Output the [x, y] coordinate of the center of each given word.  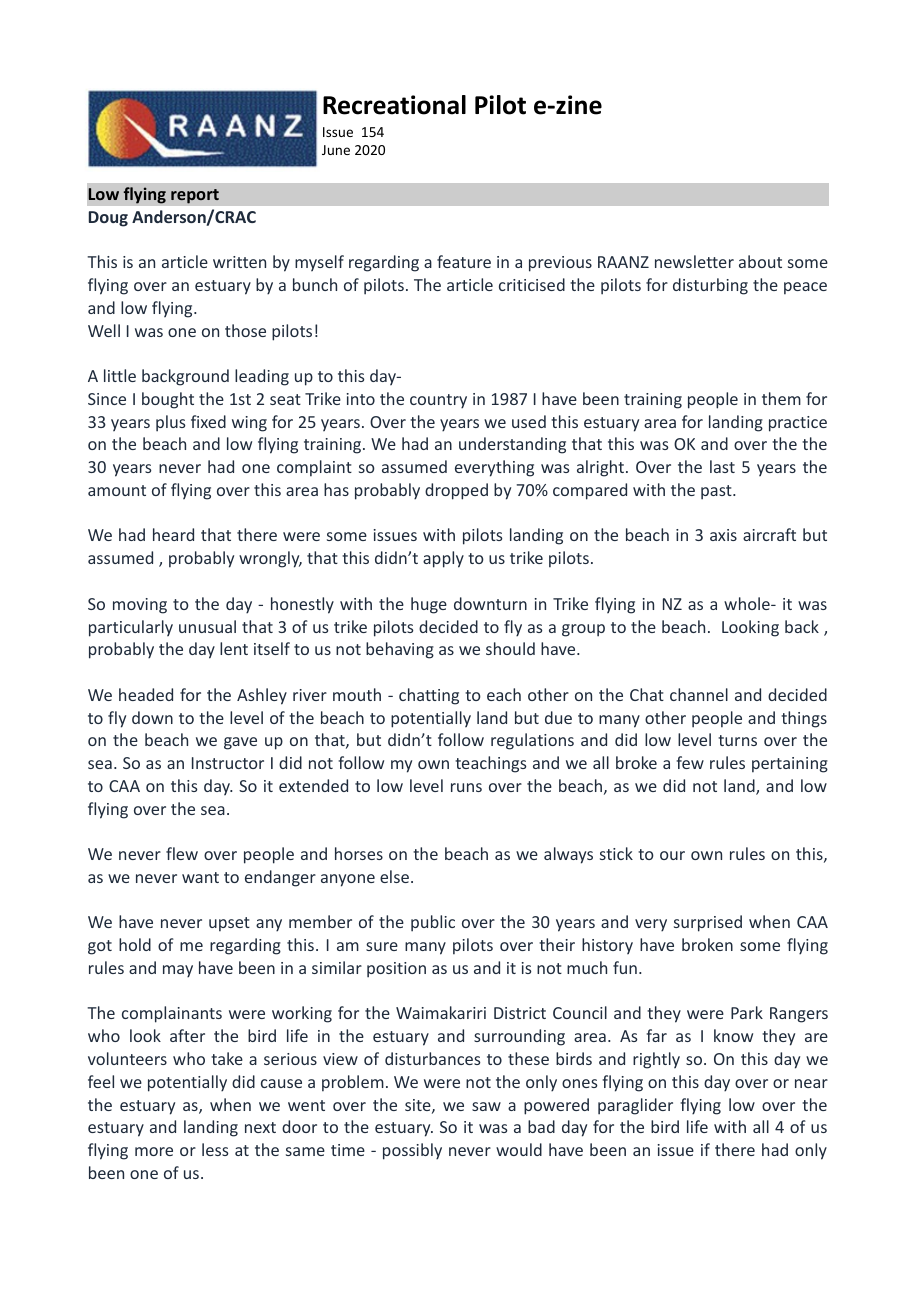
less [215, 1149]
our [672, 855]
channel [699, 694]
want [200, 877]
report [195, 196]
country [438, 401]
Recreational [394, 105]
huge [429, 605]
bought [168, 400]
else [394, 876]
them [781, 398]
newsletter [694, 261]
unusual [207, 626]
